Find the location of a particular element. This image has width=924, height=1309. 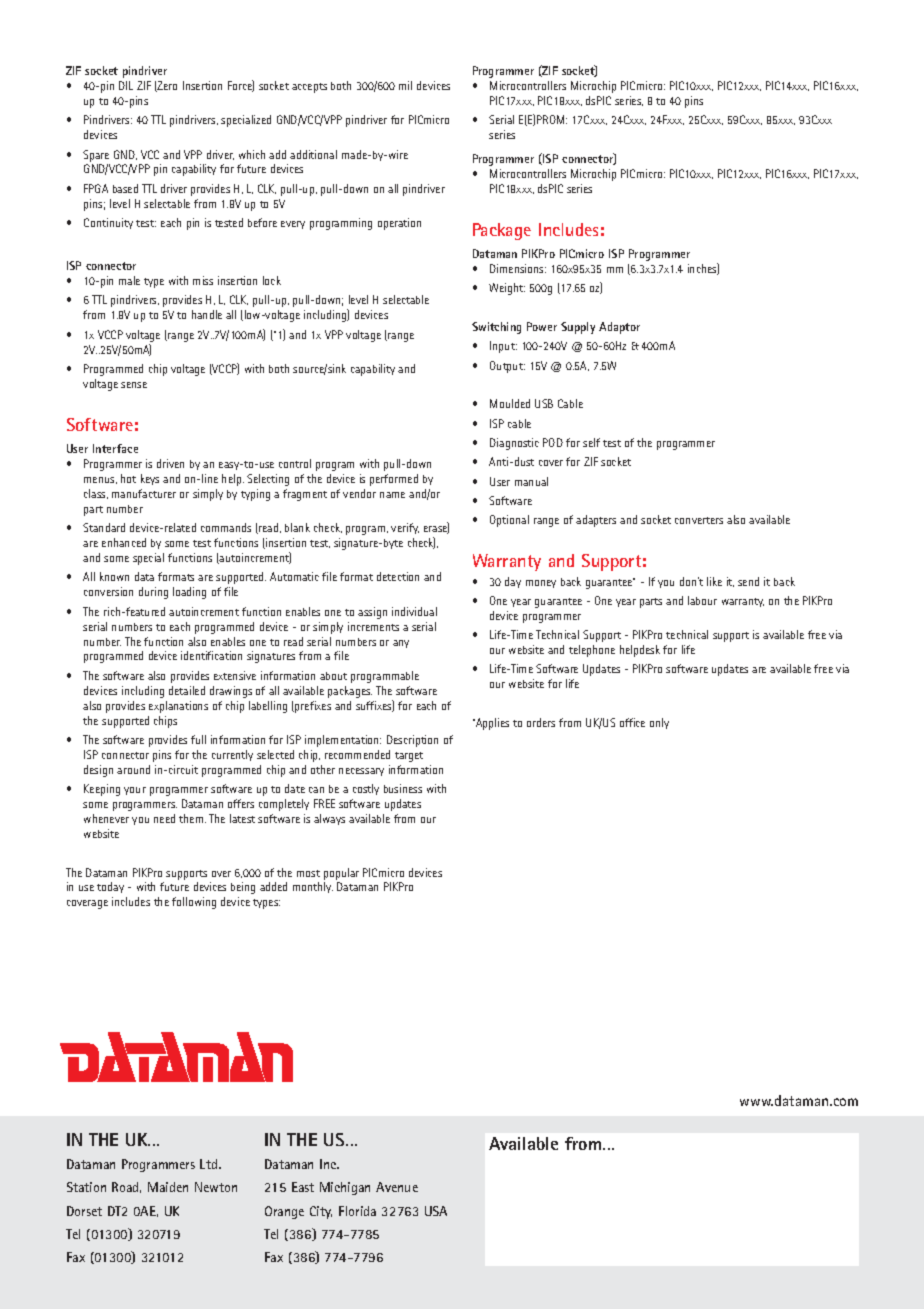

Switching is located at coordinates (496, 328).
